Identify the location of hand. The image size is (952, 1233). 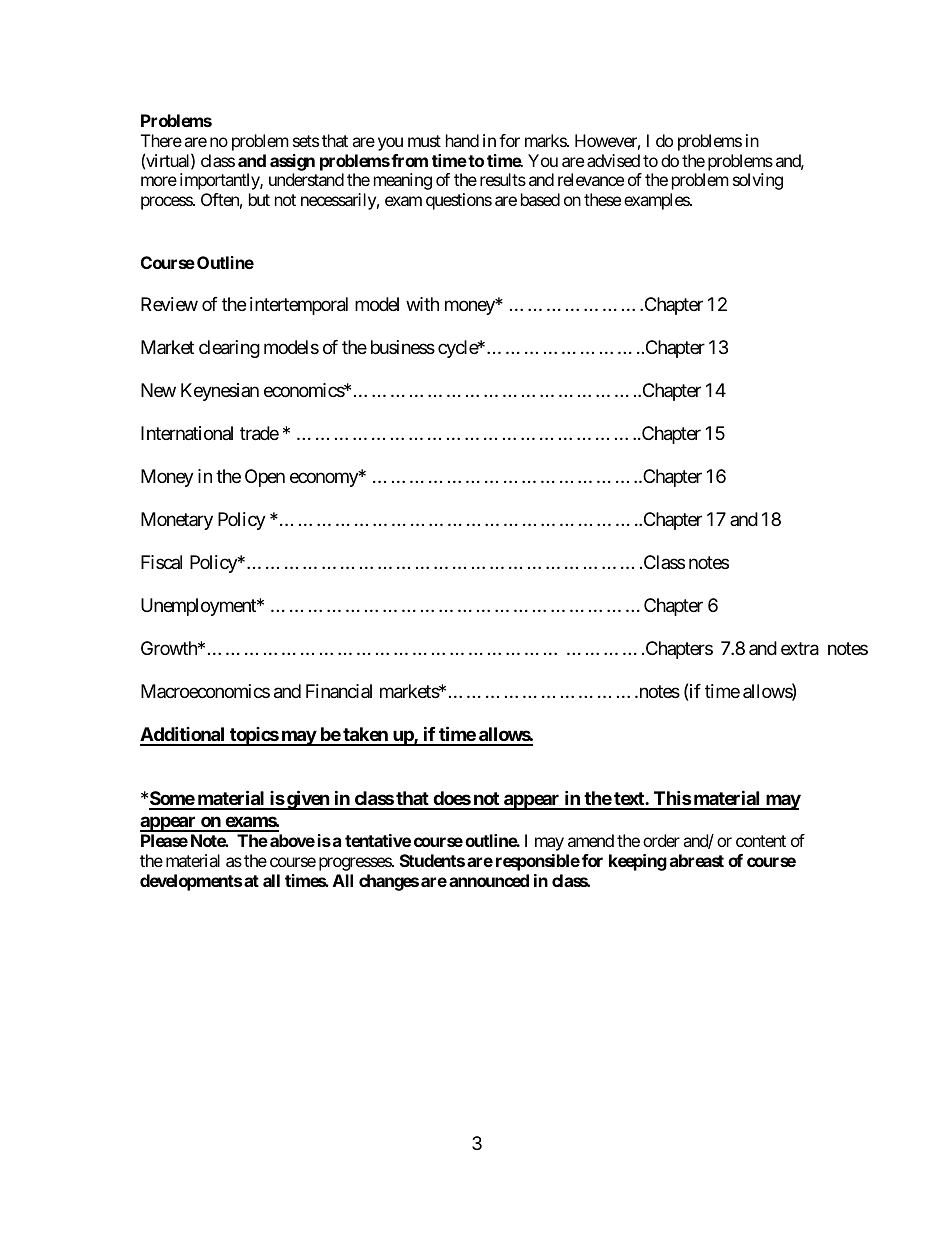
(462, 140).
